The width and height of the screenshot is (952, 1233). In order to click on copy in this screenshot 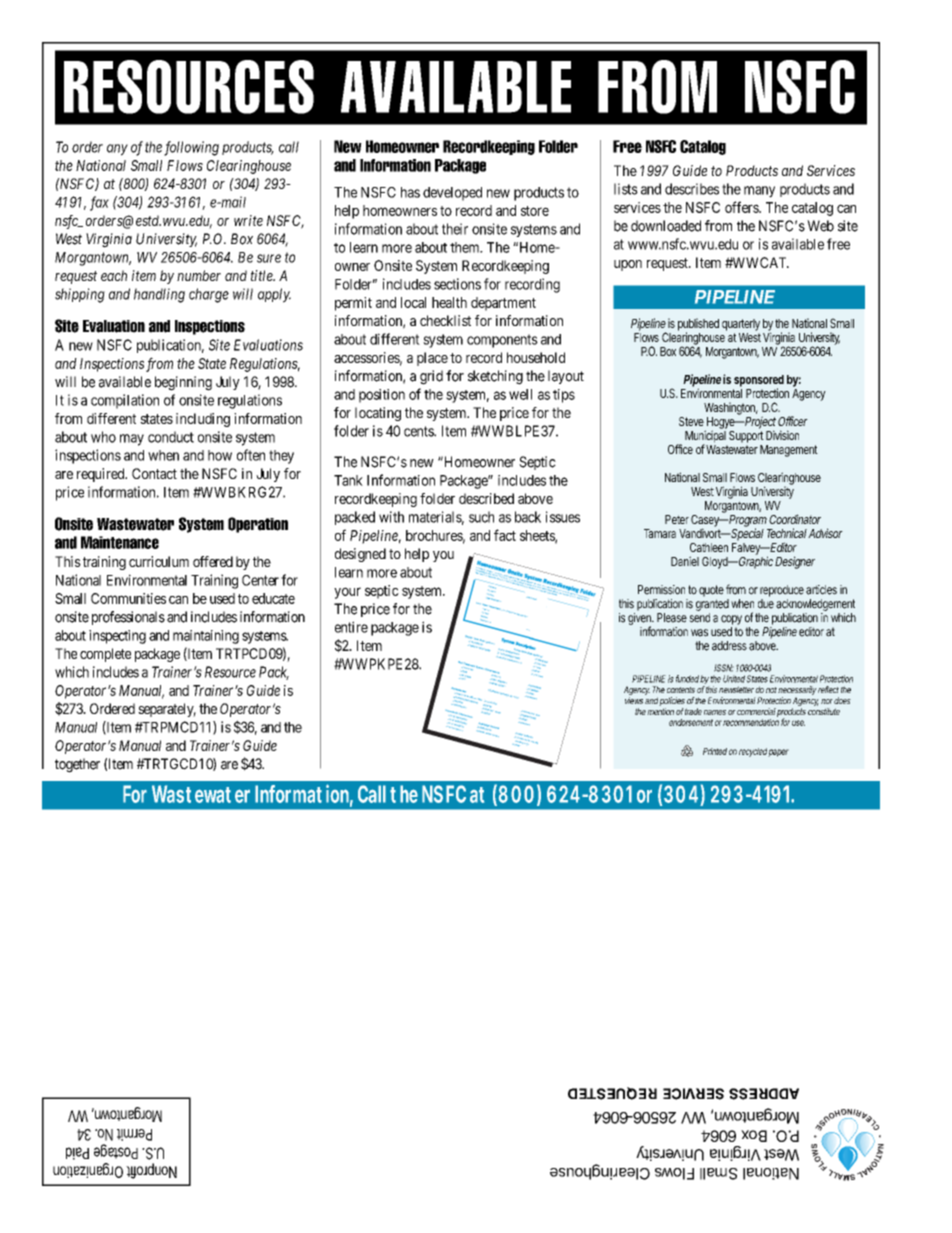, I will do `click(731, 620)`.
